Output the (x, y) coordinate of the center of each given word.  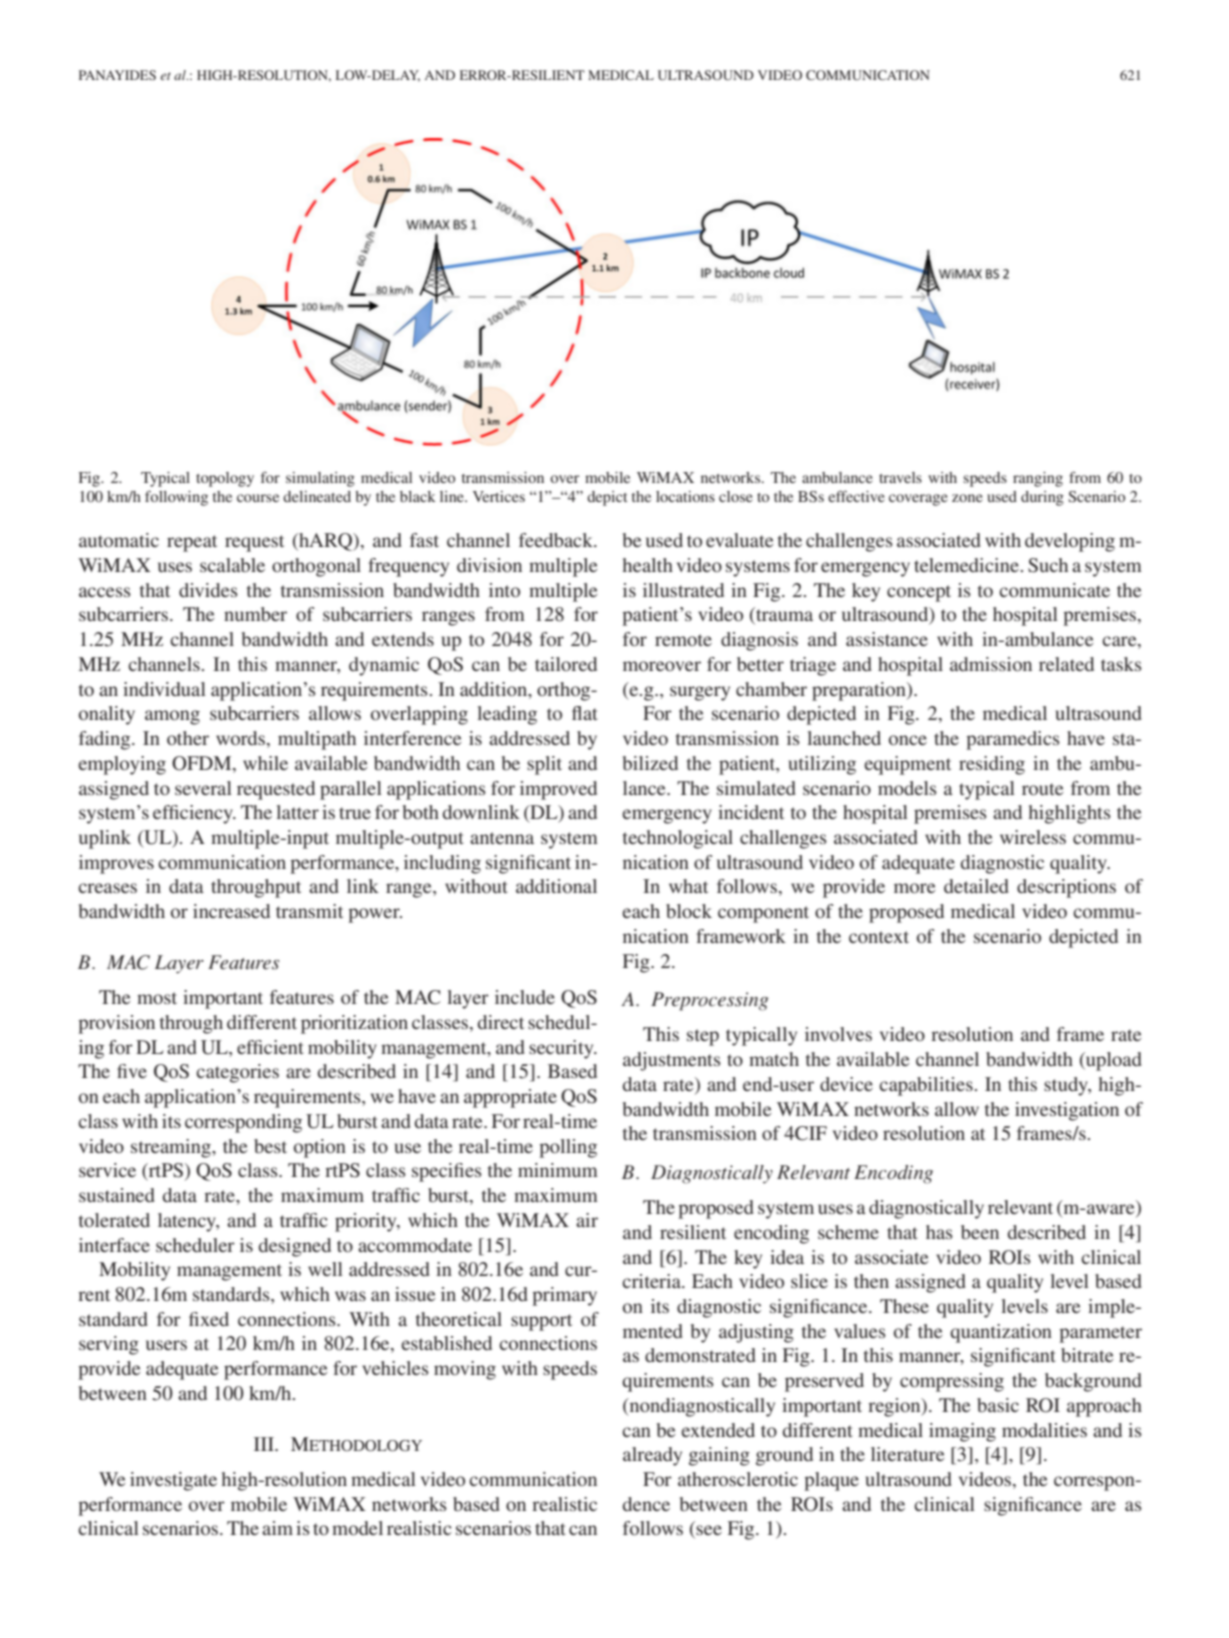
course (258, 498)
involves (838, 1034)
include (525, 997)
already (652, 1456)
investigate (173, 1481)
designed (295, 1247)
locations (685, 496)
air (587, 1220)
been (980, 1232)
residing (992, 765)
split (544, 765)
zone (967, 498)
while (265, 763)
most (157, 998)
